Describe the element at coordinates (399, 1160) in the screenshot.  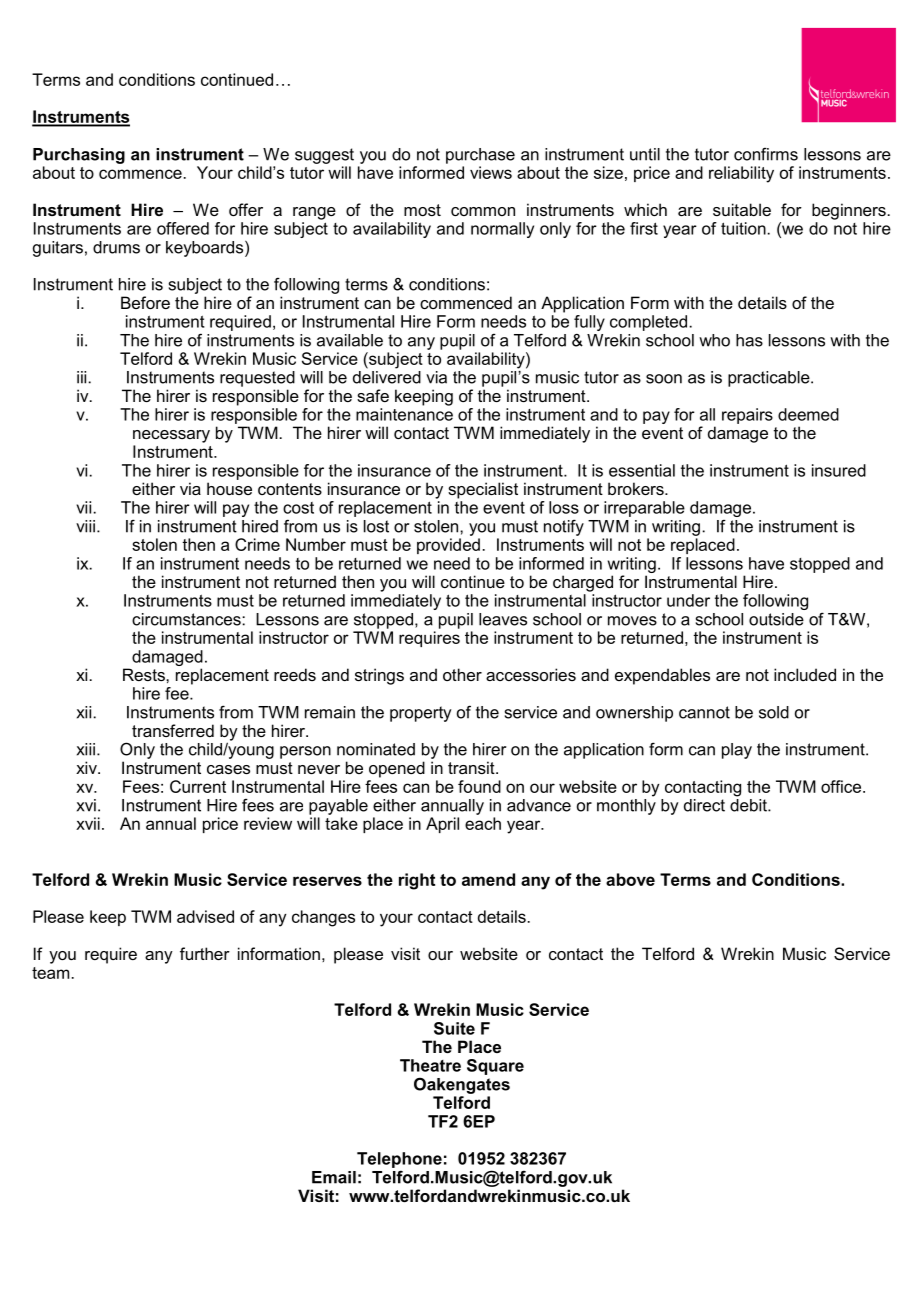
I see `Telephone` at that location.
